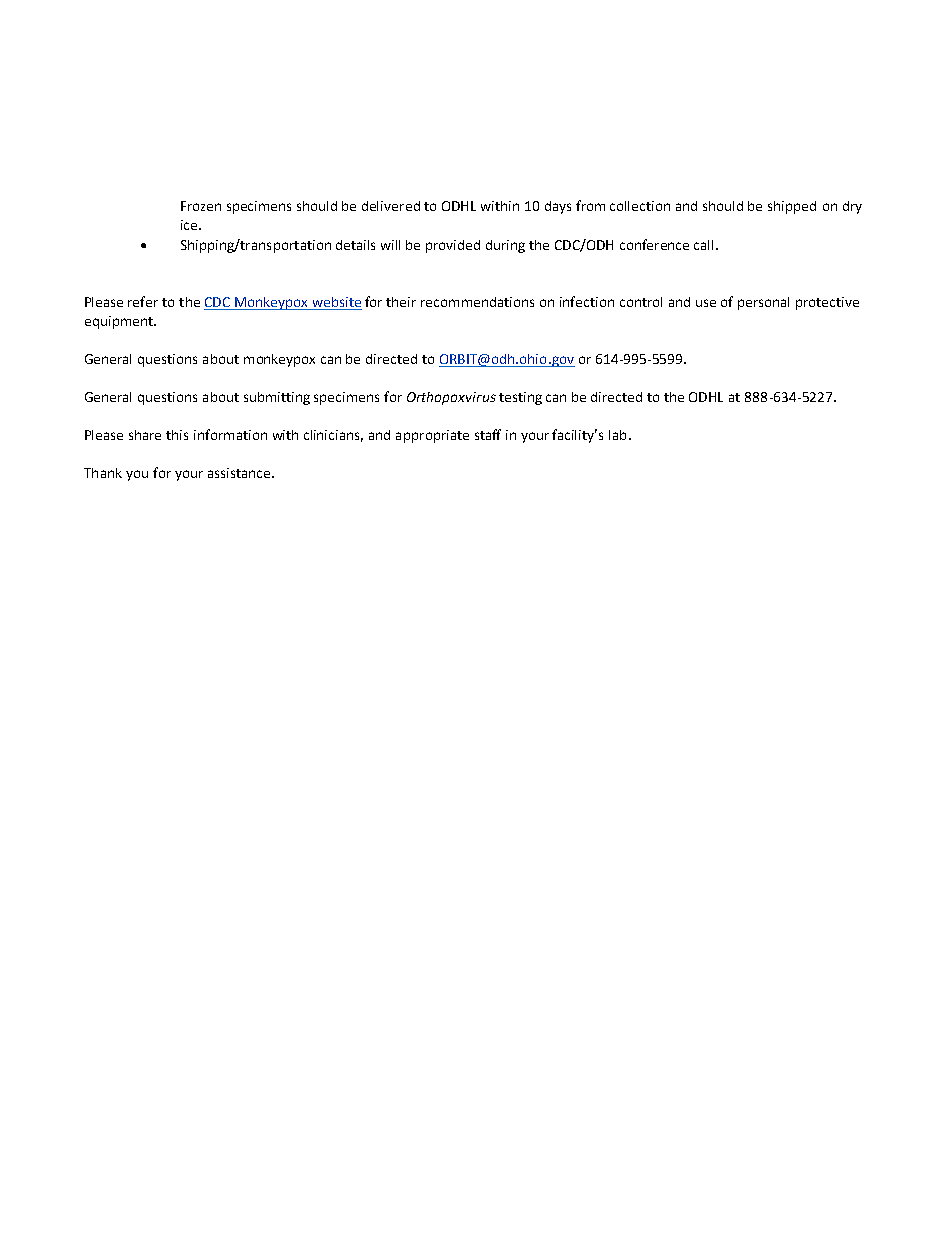 The image size is (952, 1233). What do you see at coordinates (432, 436) in the image?
I see `appropriate` at bounding box center [432, 436].
